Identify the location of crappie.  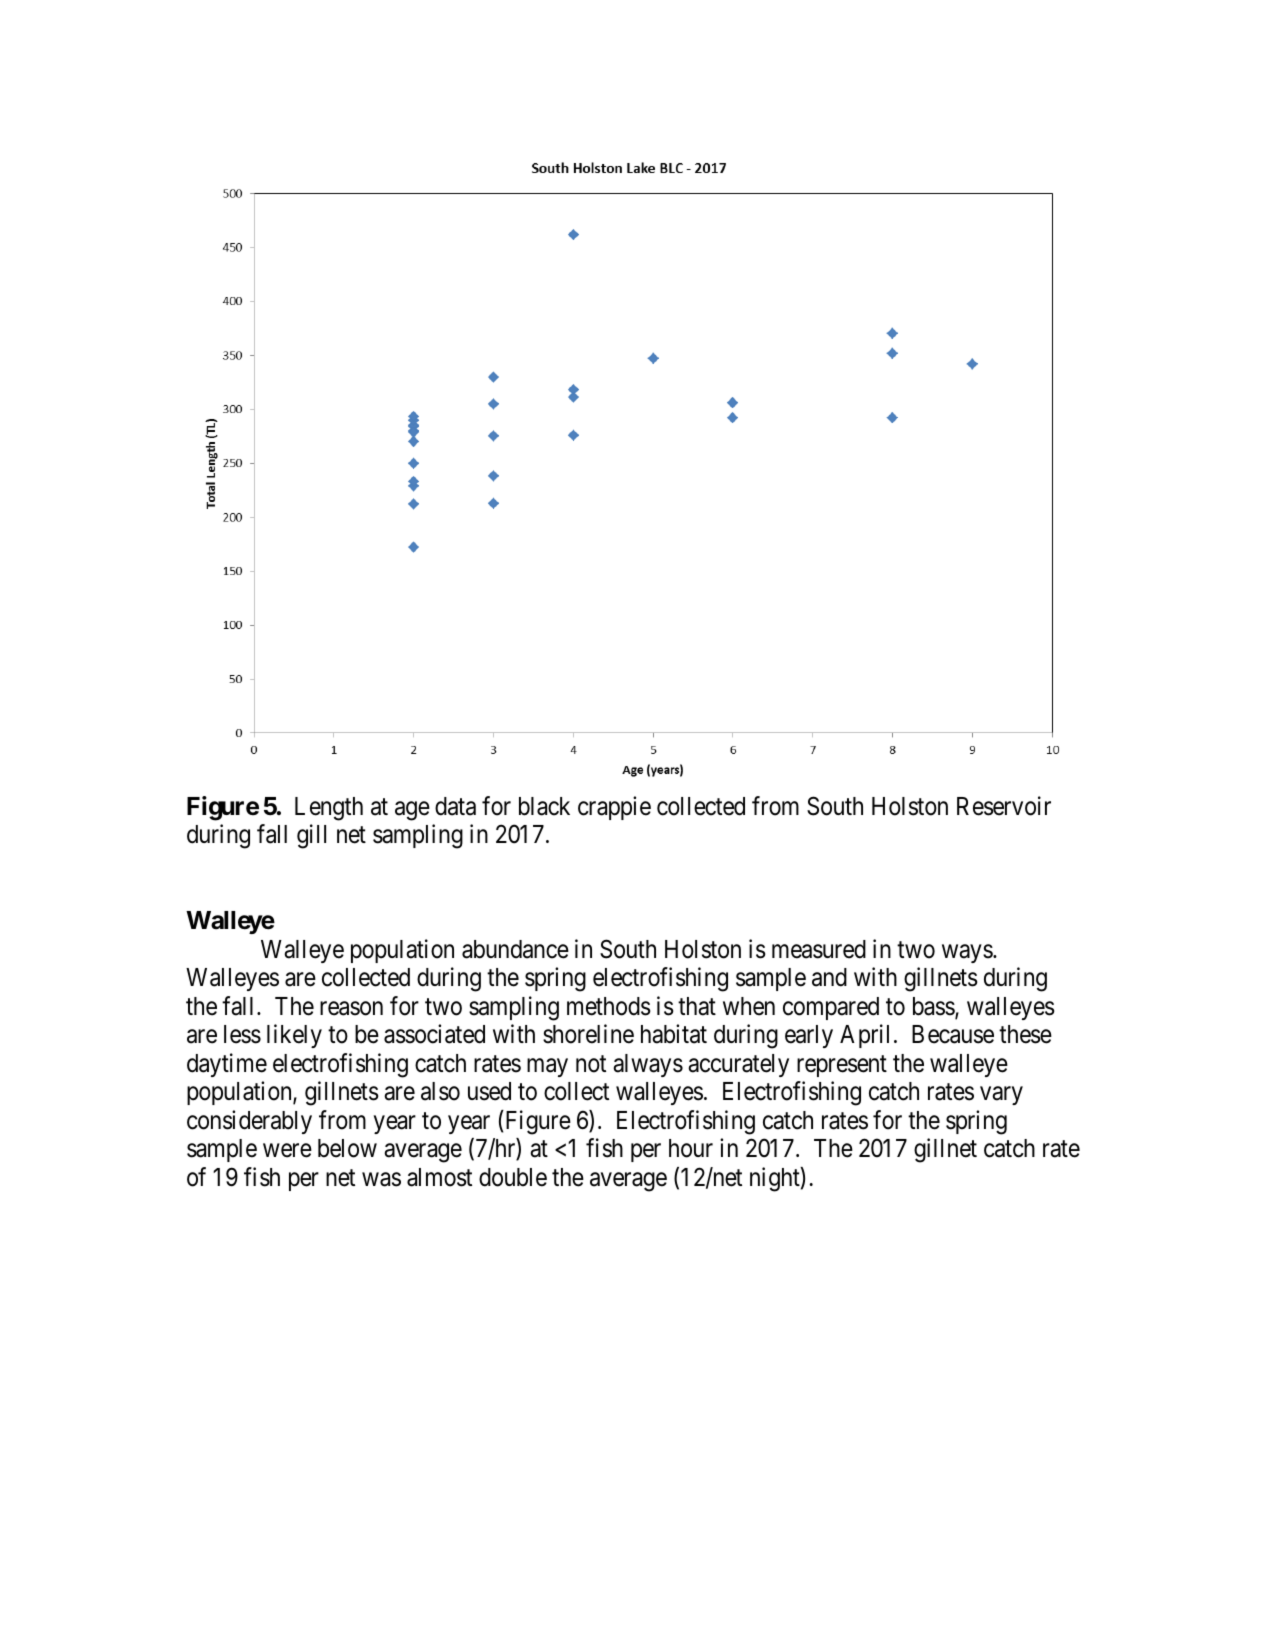
(614, 808).
